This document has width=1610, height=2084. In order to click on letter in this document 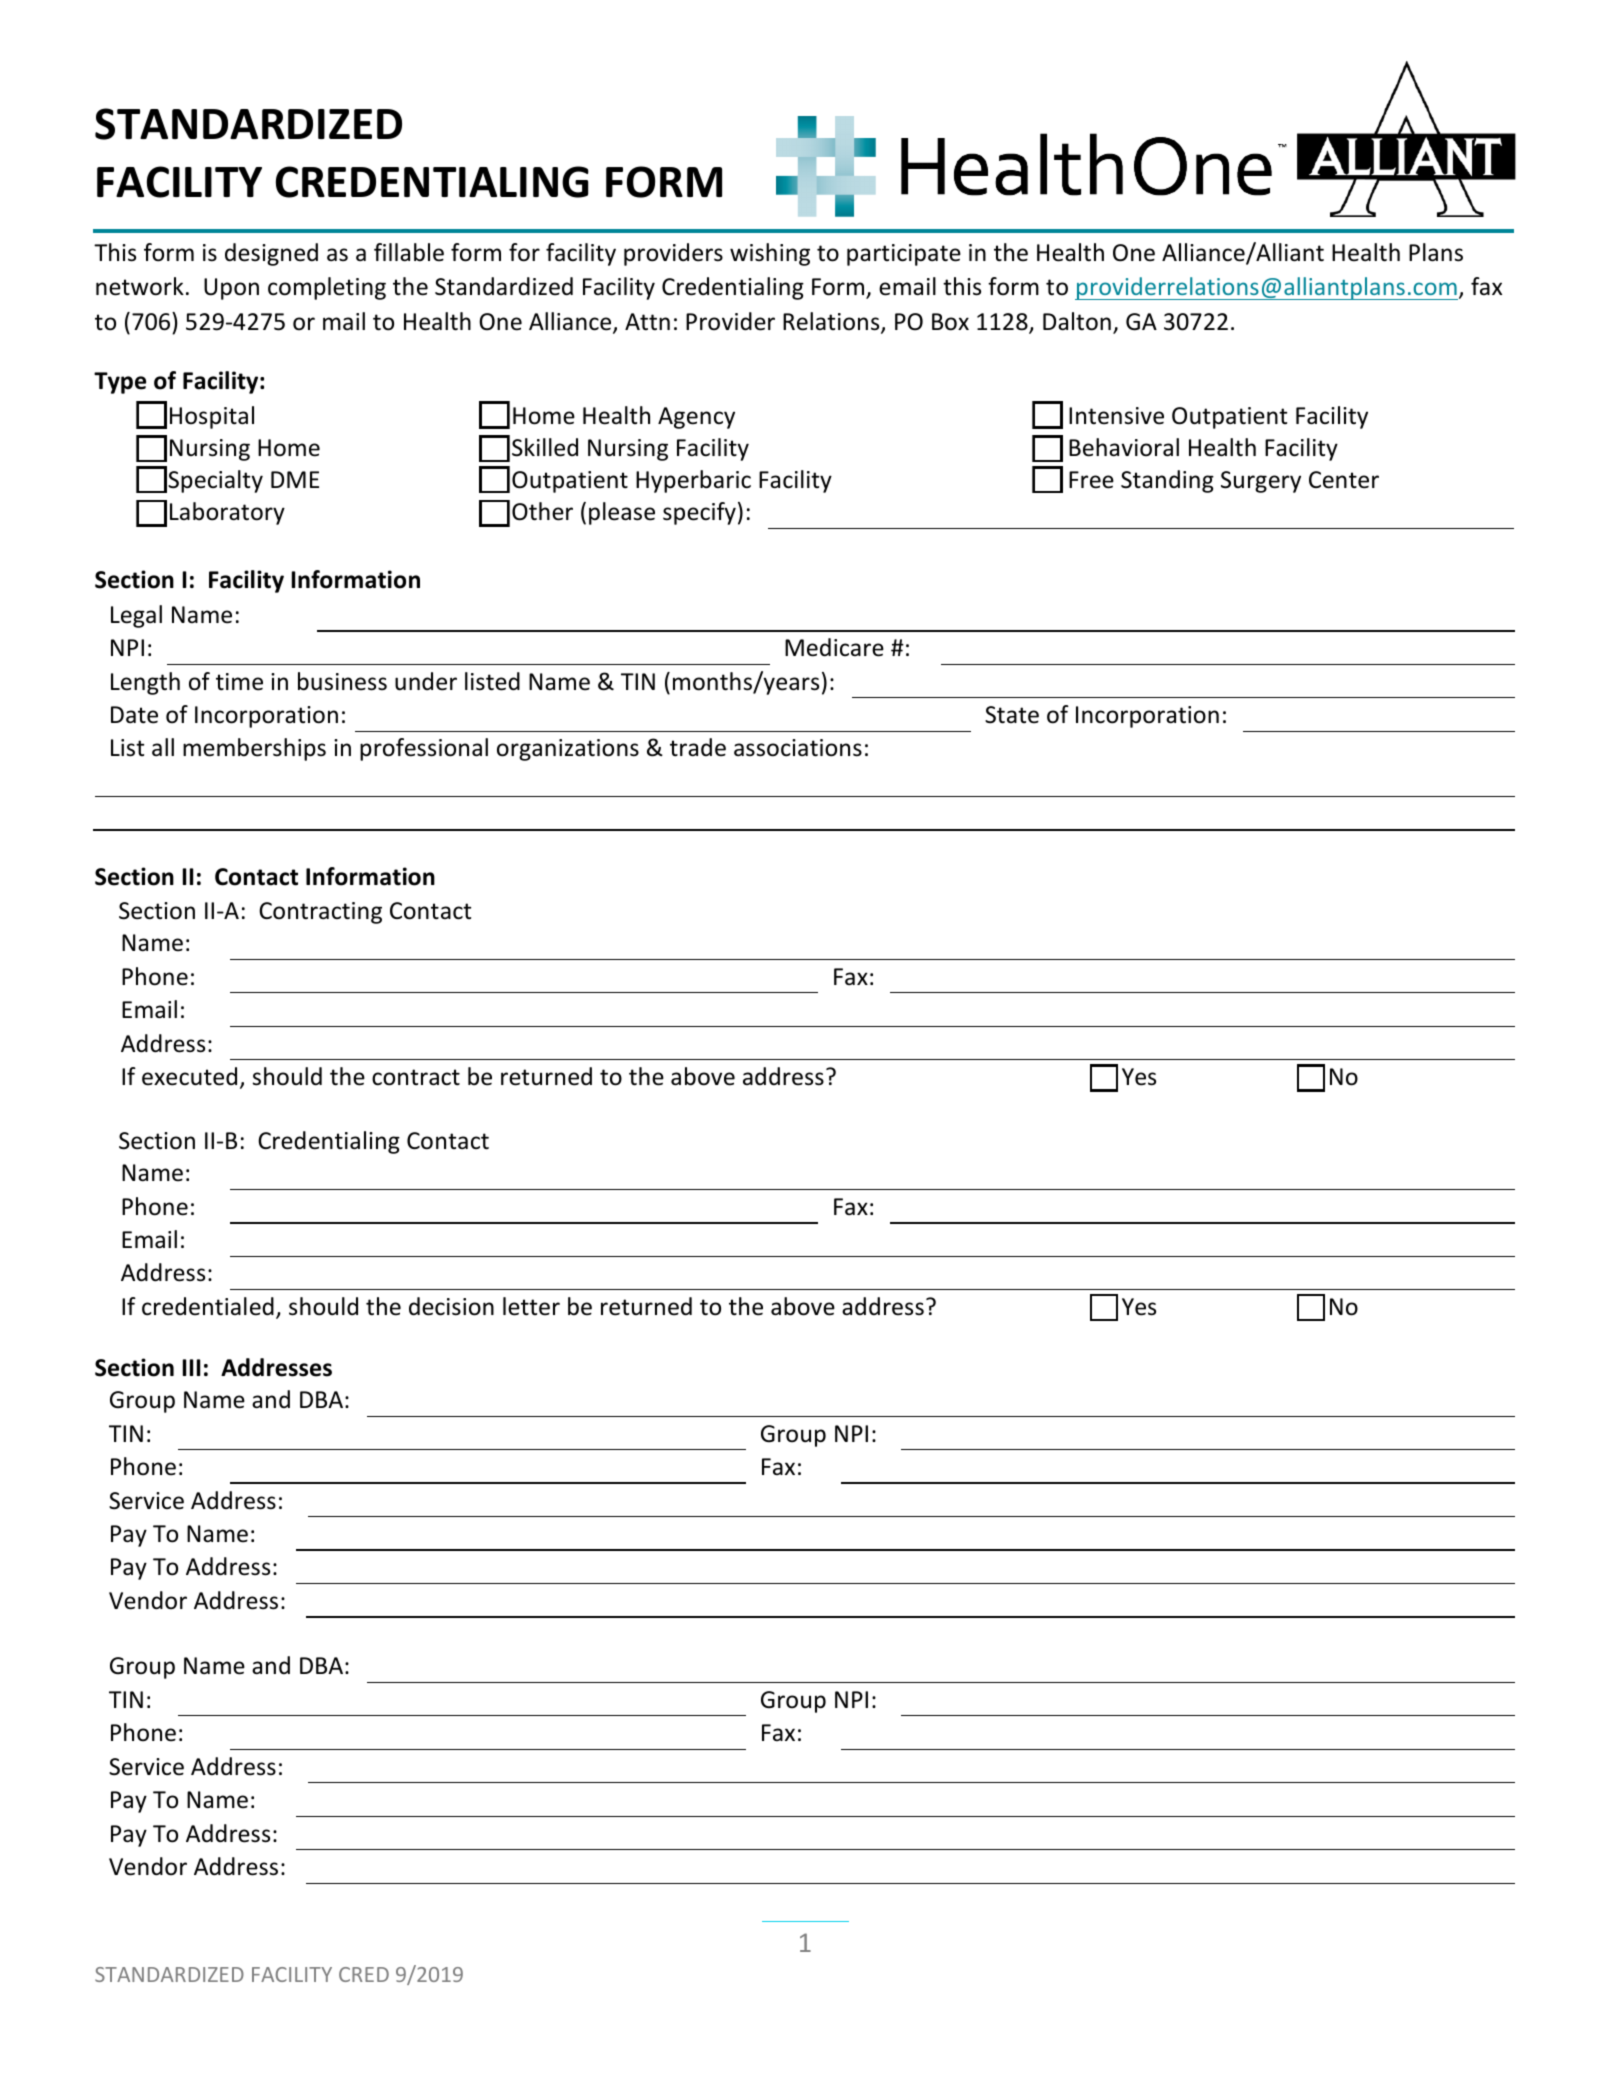, I will do `click(531, 1306)`.
